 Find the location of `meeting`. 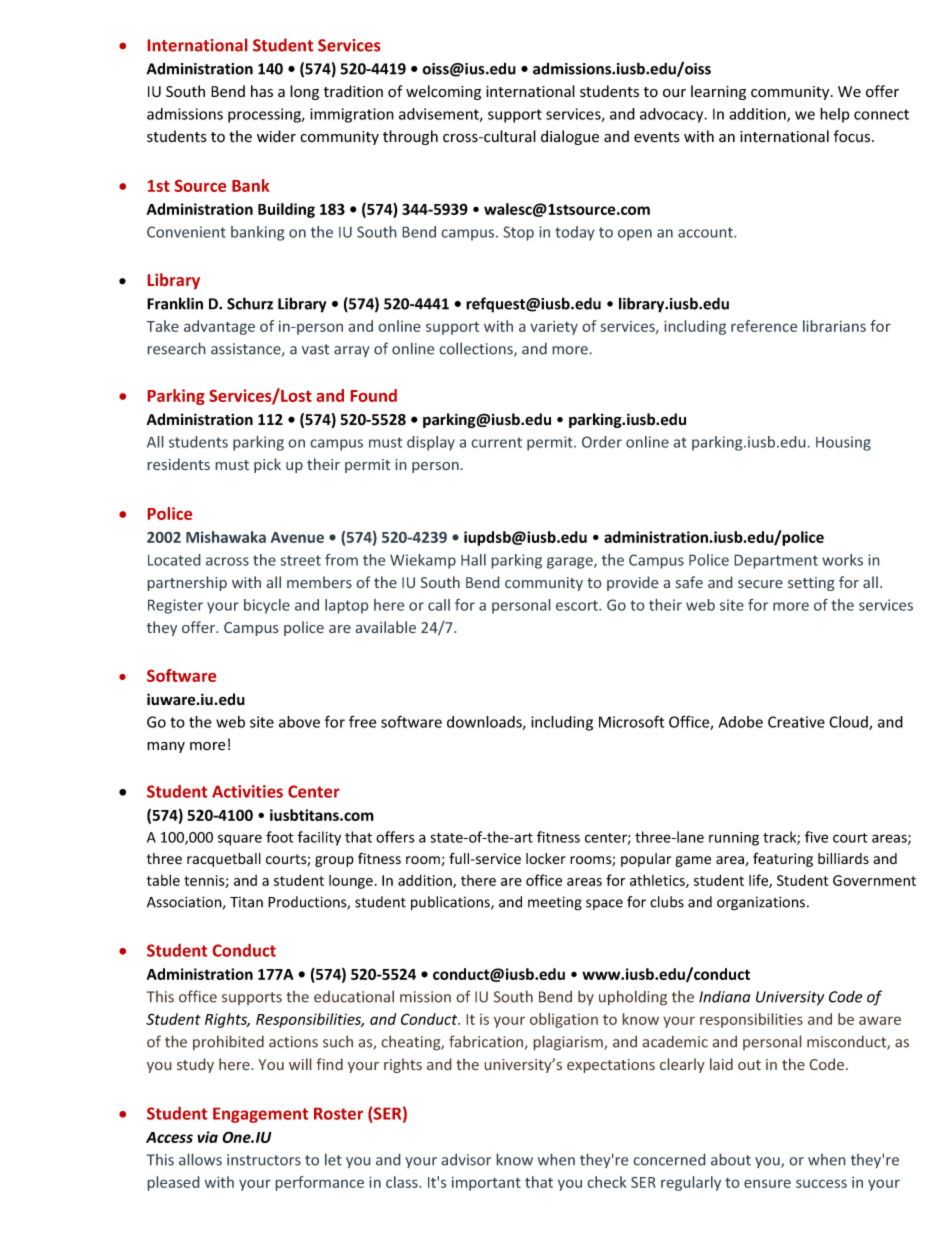

meeting is located at coordinates (555, 903).
